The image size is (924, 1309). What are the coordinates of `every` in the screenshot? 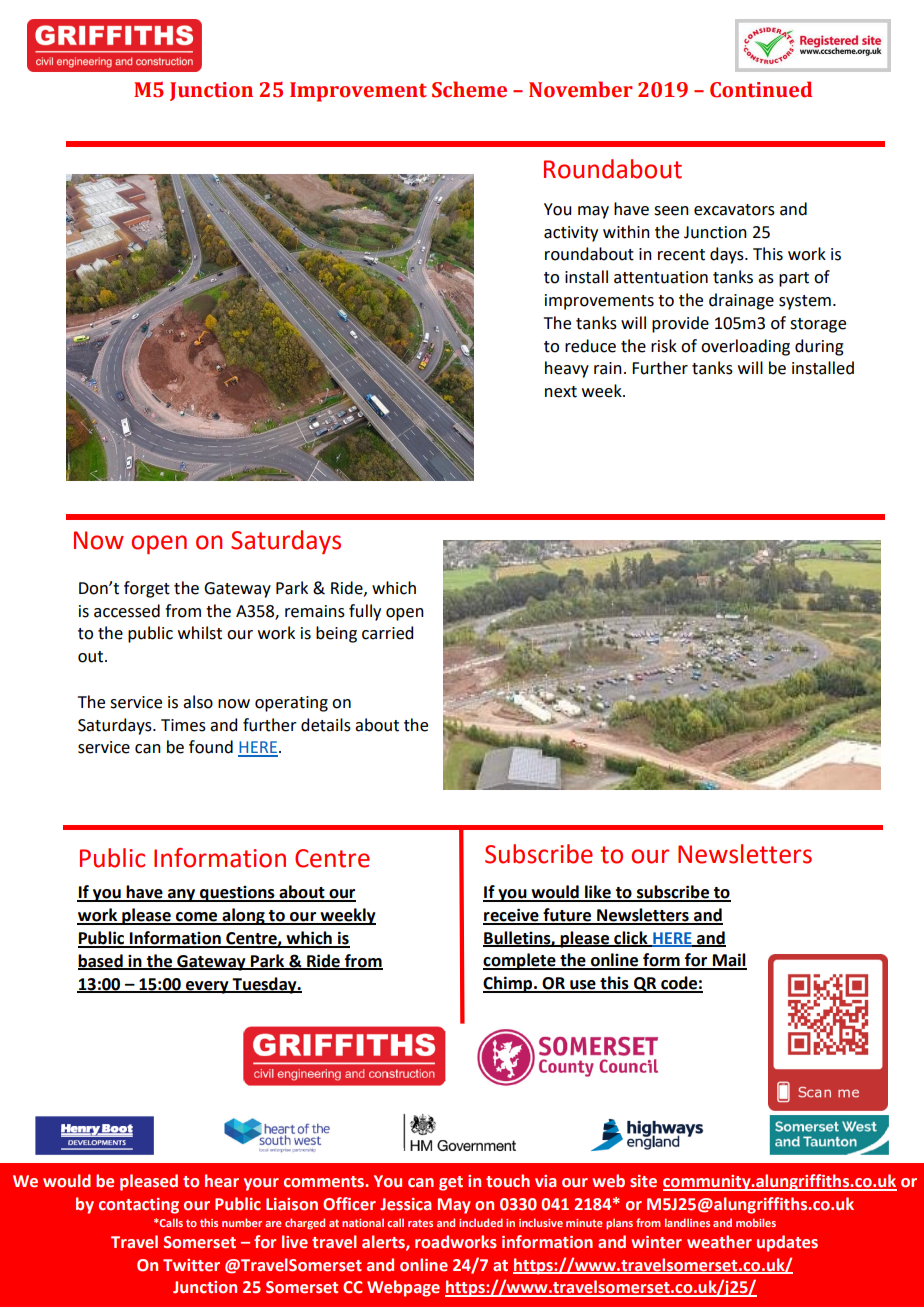 It's located at (207, 987).
